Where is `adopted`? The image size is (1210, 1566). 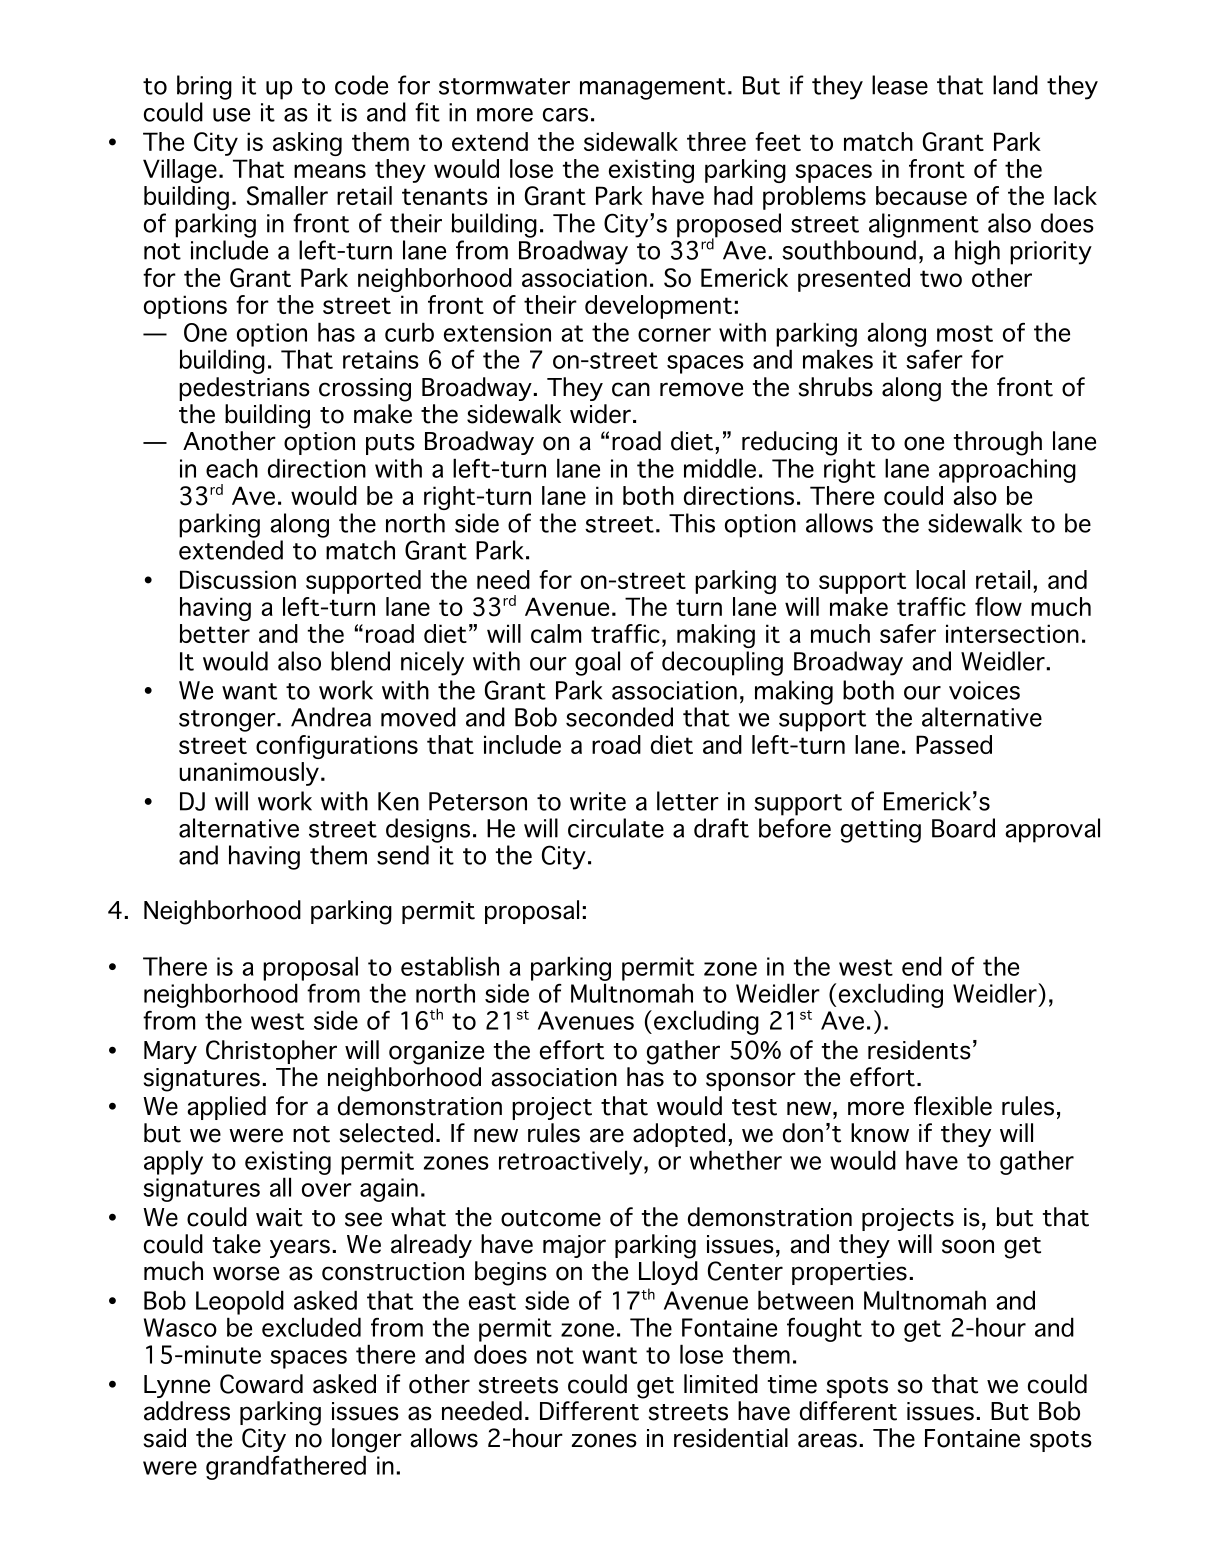 adopted is located at coordinates (679, 1135).
